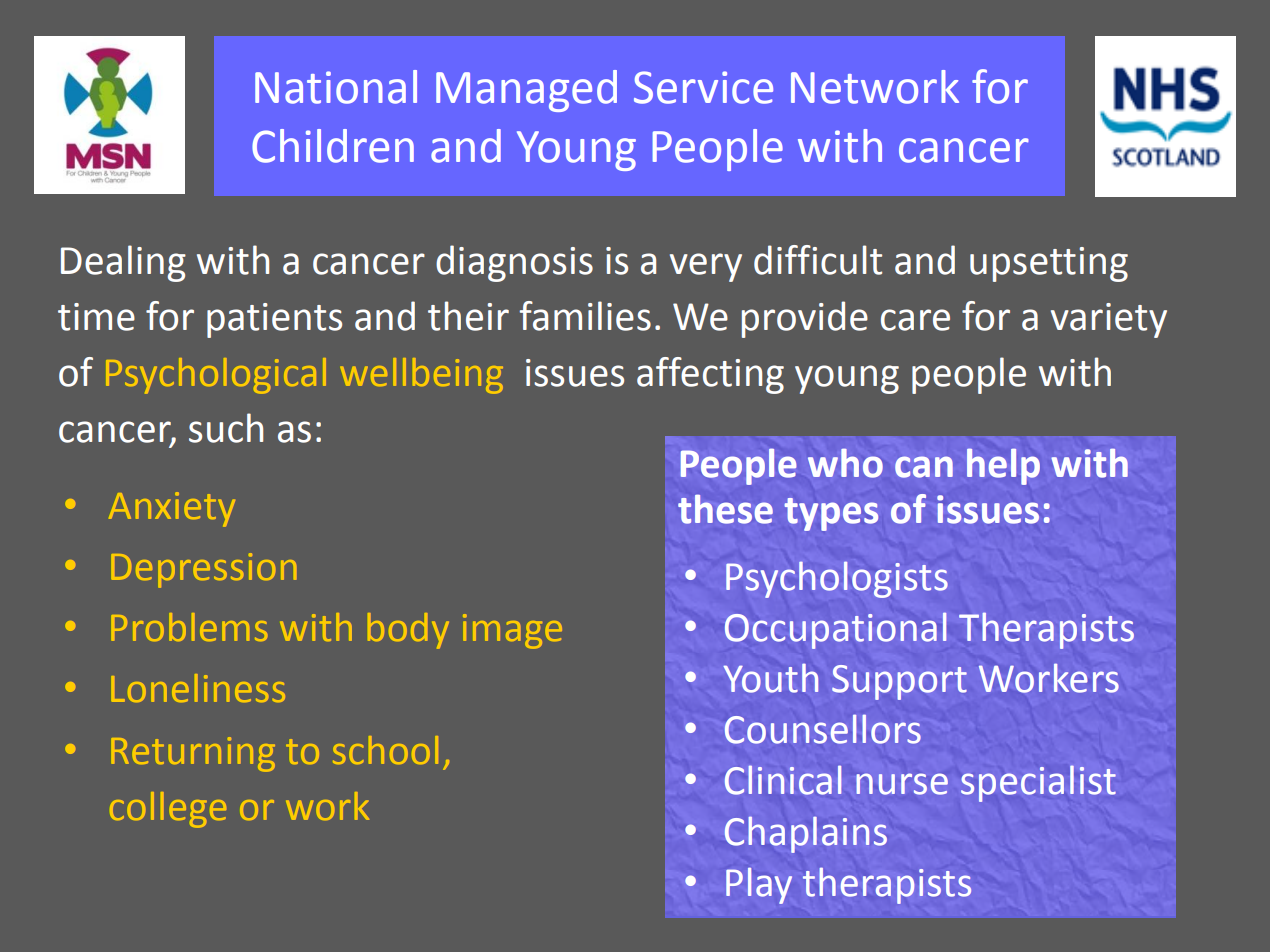 Image resolution: width=1270 pixels, height=952 pixels. I want to click on Play, so click(759, 886).
